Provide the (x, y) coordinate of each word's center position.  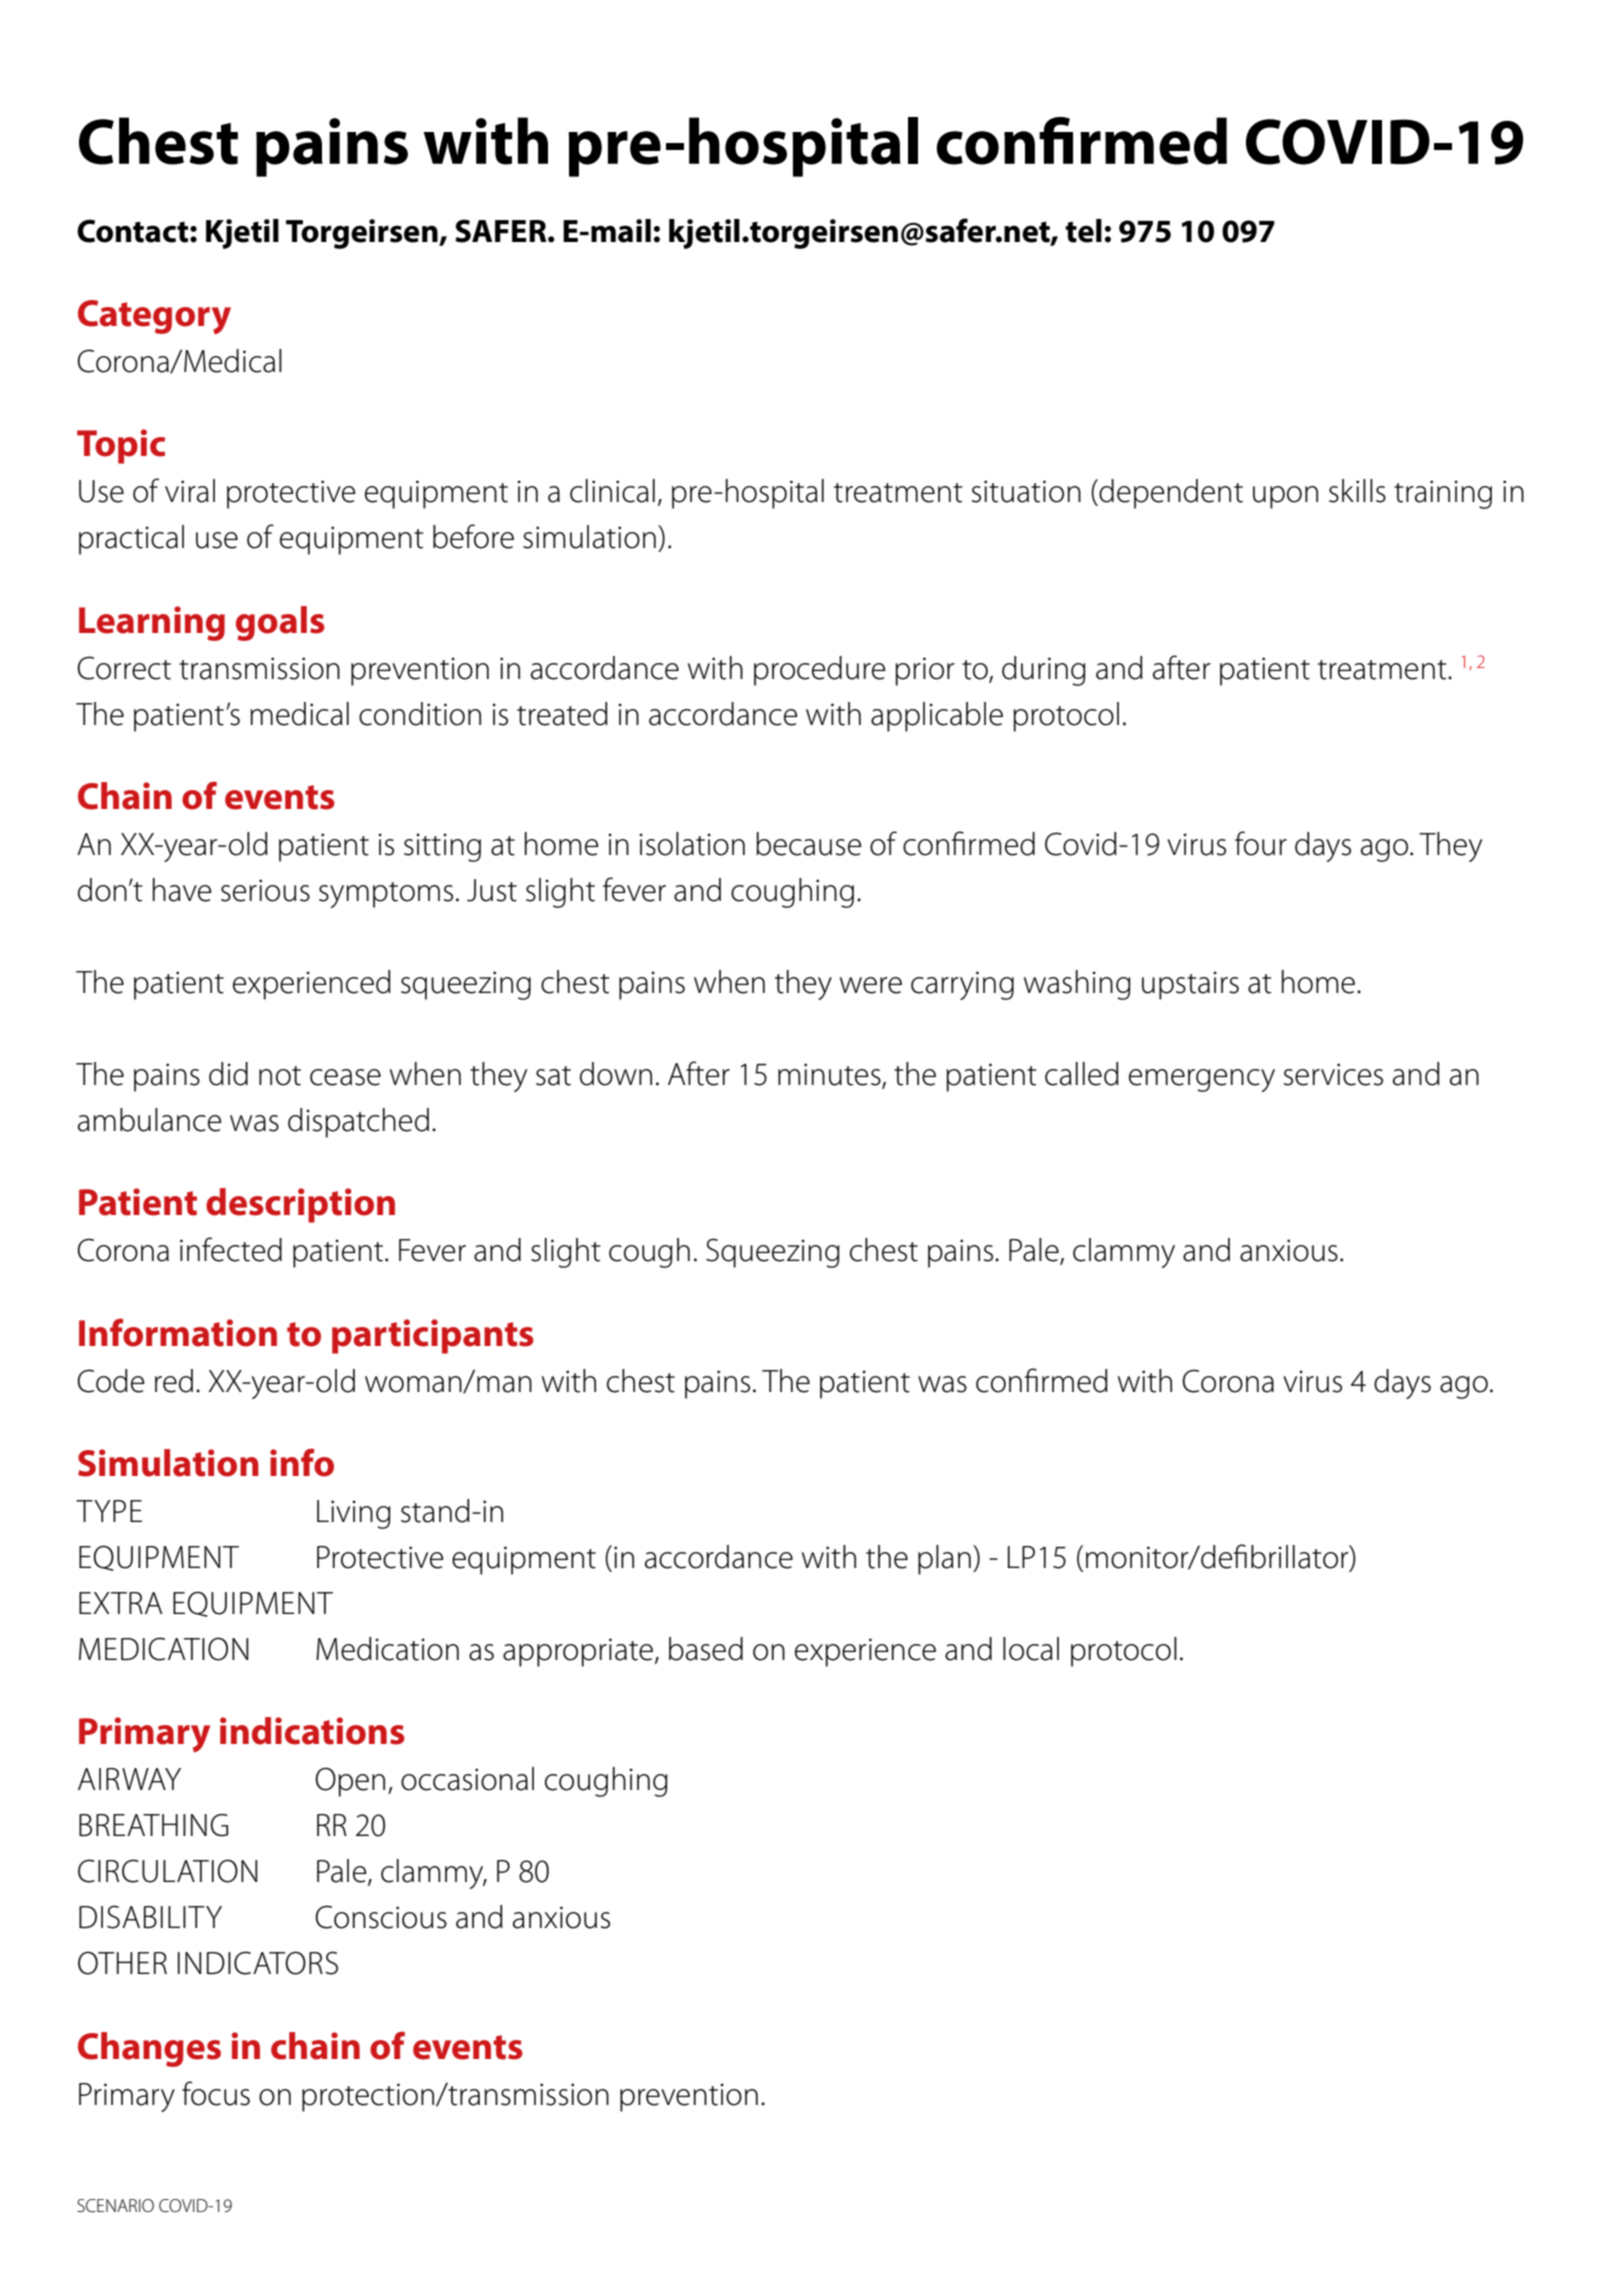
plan (944, 1560)
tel (1083, 231)
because (808, 844)
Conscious (381, 1917)
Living (354, 1514)
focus (216, 2093)
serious (265, 890)
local (1031, 1649)
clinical (612, 491)
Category (154, 317)
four (1261, 843)
